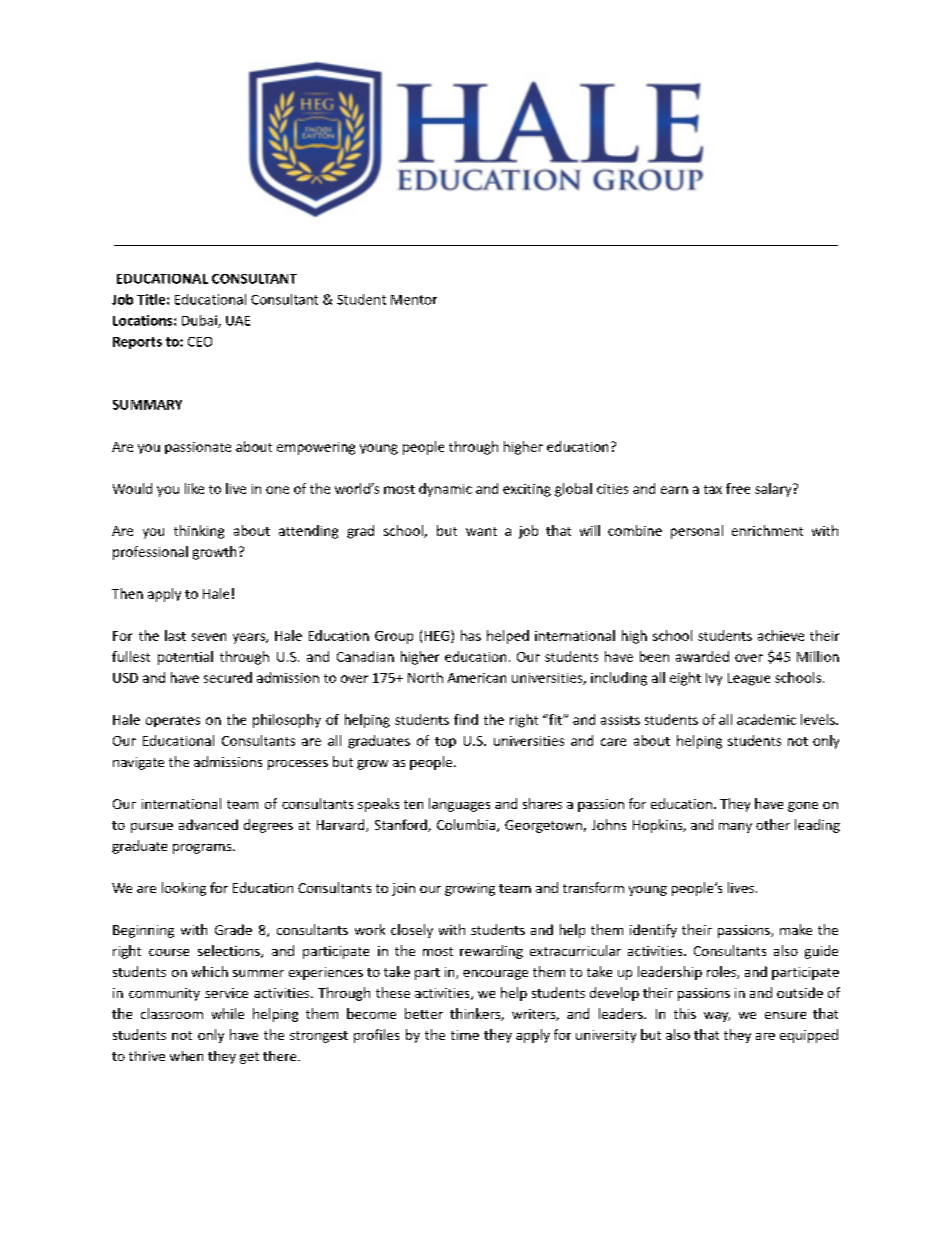  I want to click on way, so click(717, 1017).
